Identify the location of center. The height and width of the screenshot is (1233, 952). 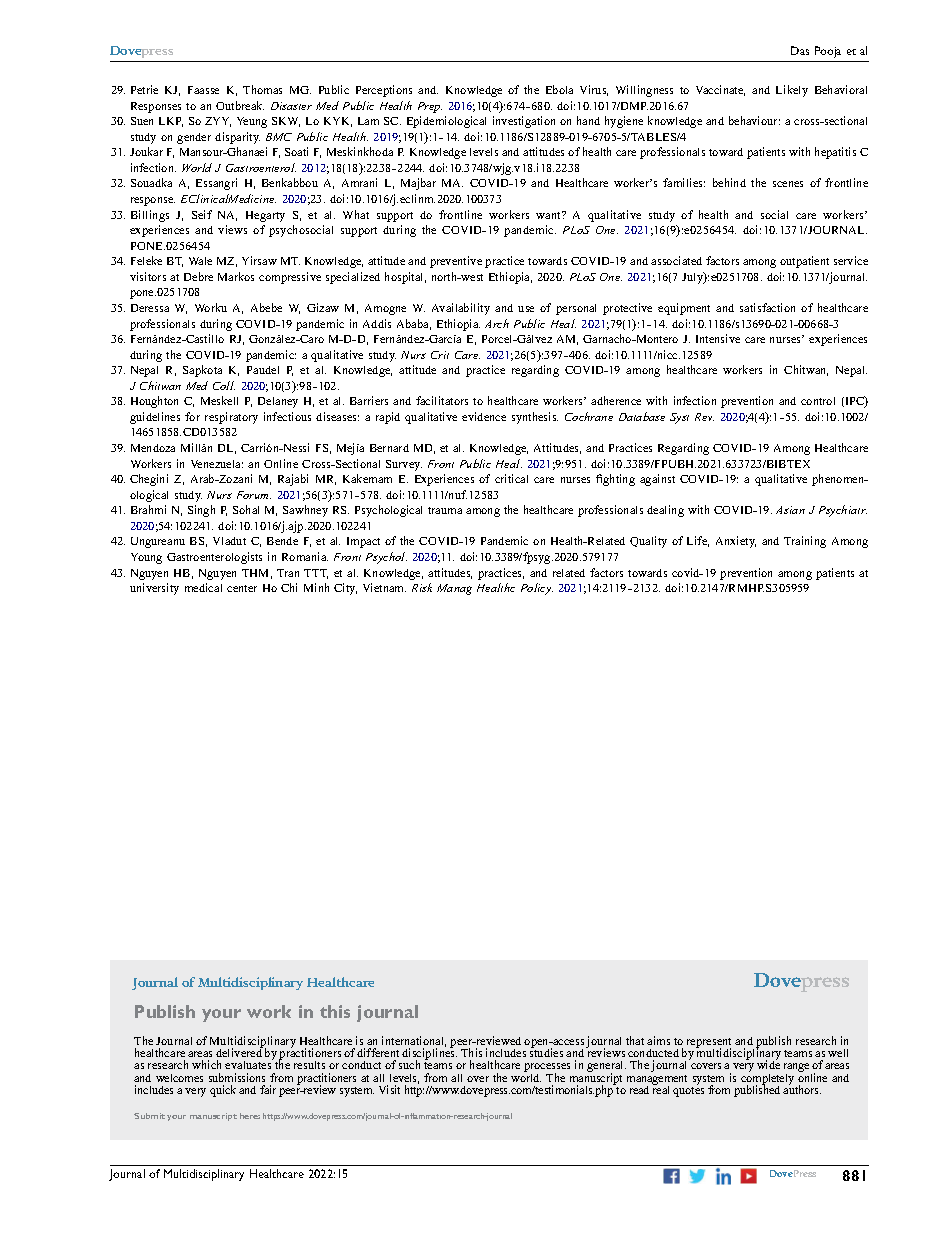
(242, 588).
